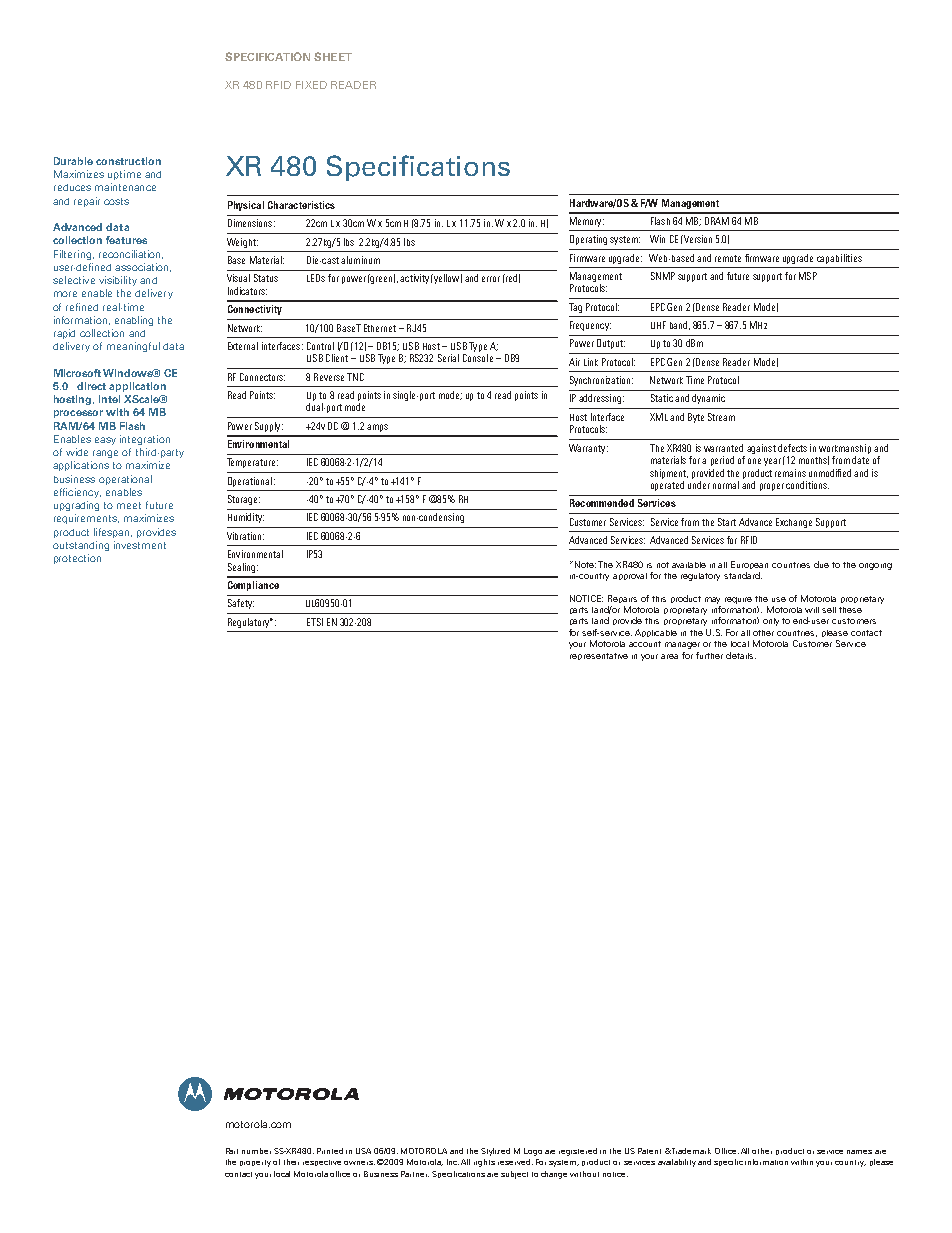 This screenshot has width=952, height=1233. I want to click on conditions, so click(807, 485).
